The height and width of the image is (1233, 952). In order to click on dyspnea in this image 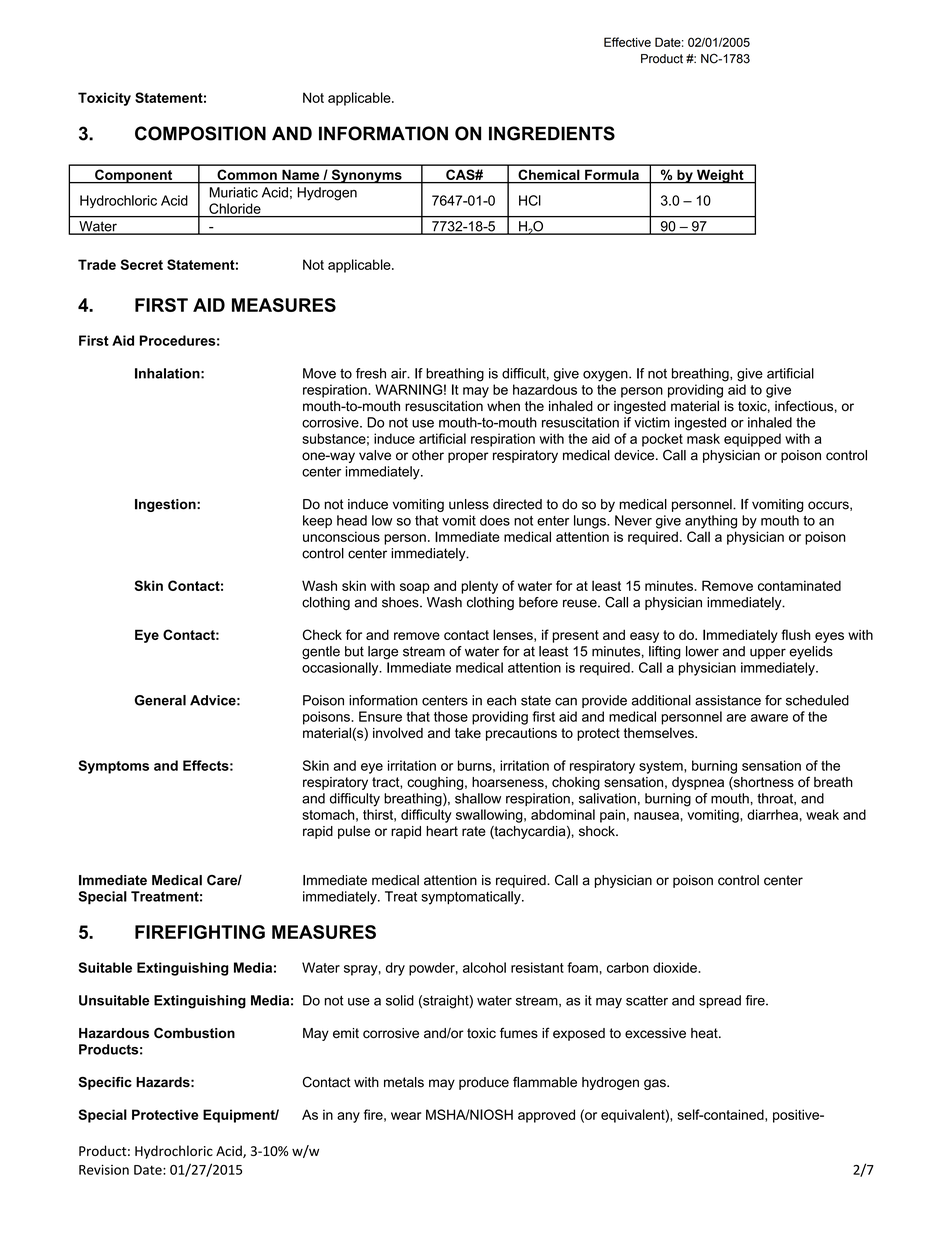, I will do `click(698, 783)`.
